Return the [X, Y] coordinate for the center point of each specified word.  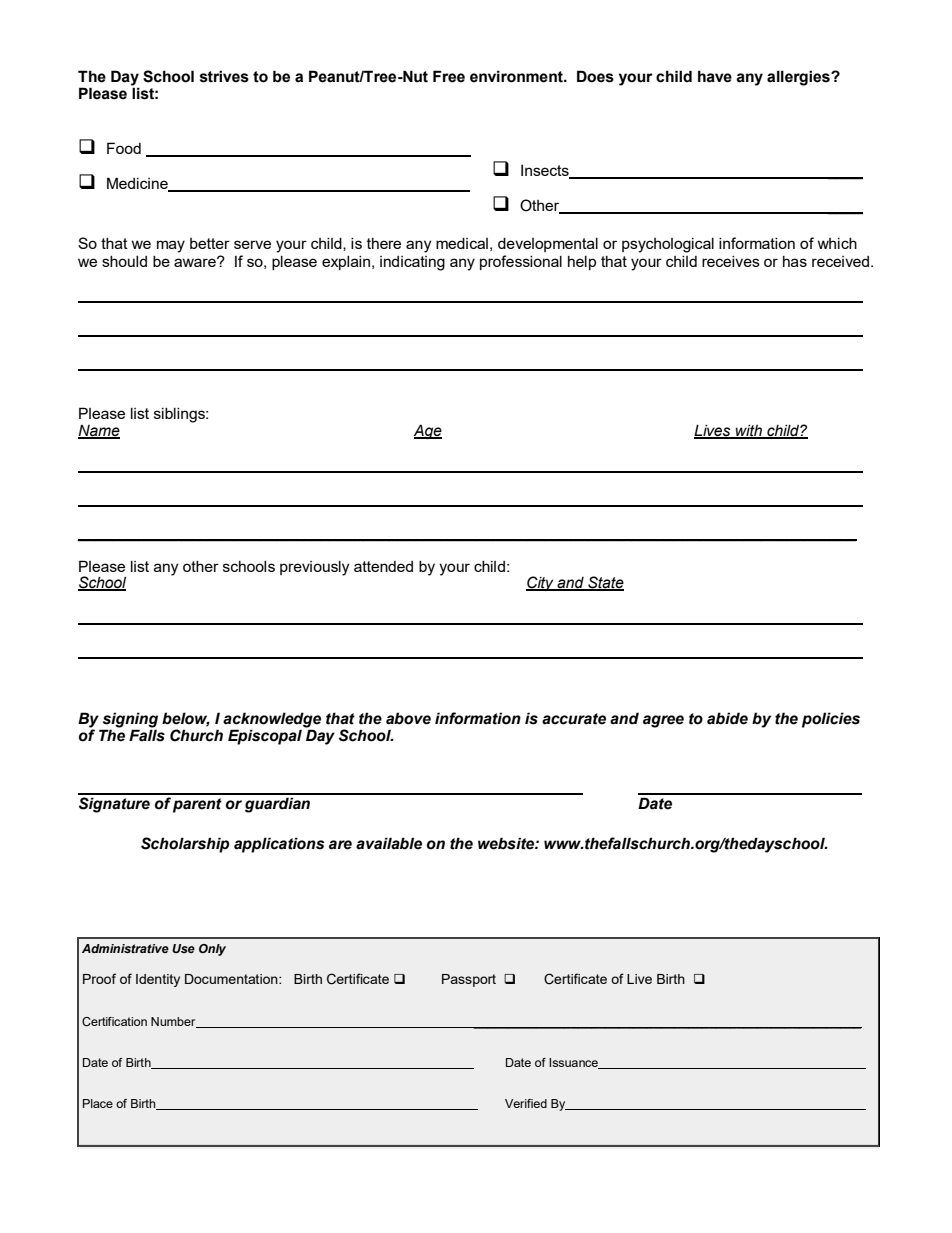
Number [174, 1022]
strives [224, 76]
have [715, 76]
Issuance [574, 1063]
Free [449, 76]
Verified [526, 1103]
